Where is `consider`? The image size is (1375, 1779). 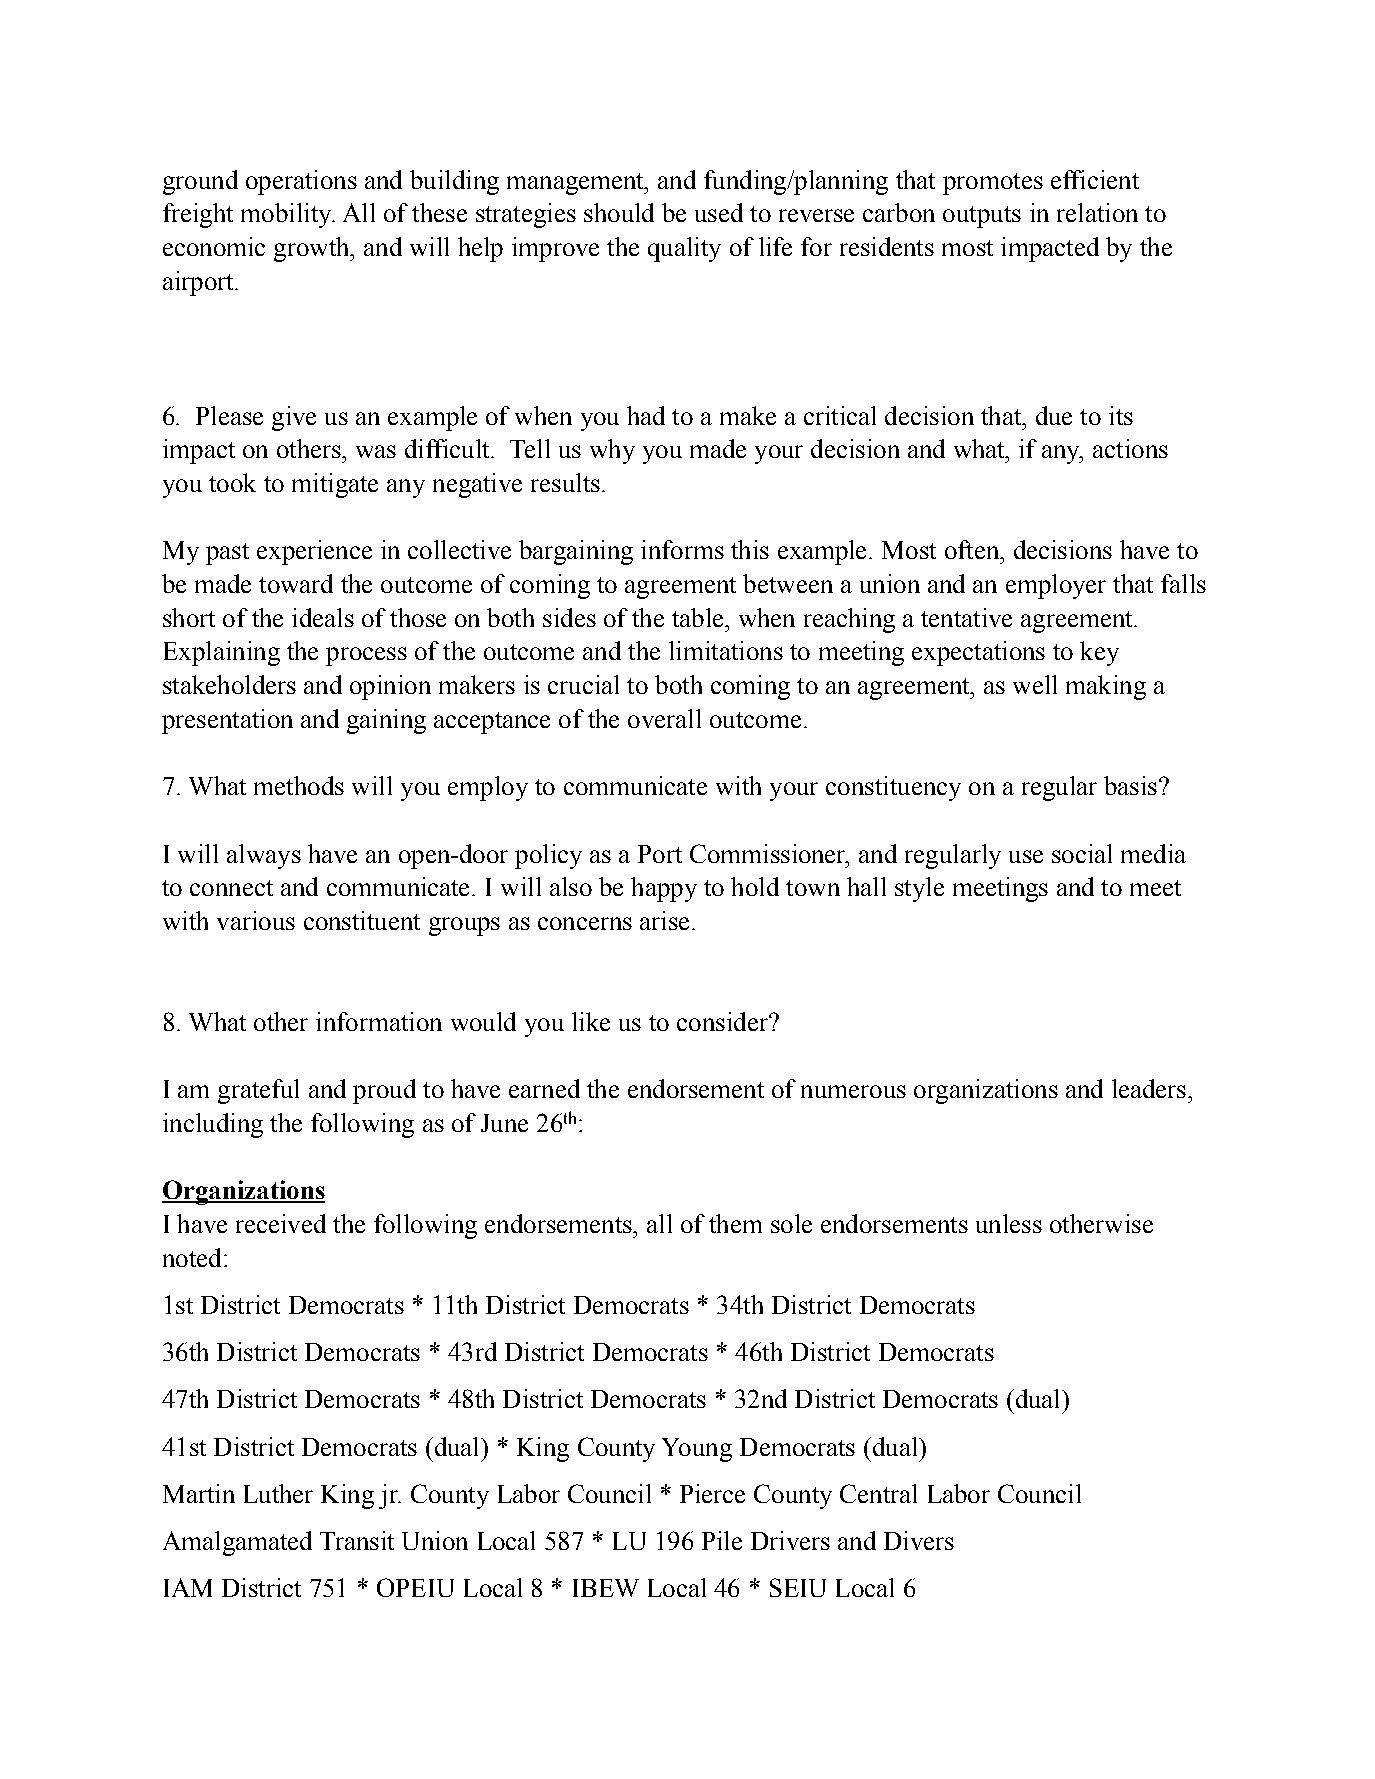 consider is located at coordinates (723, 1021).
